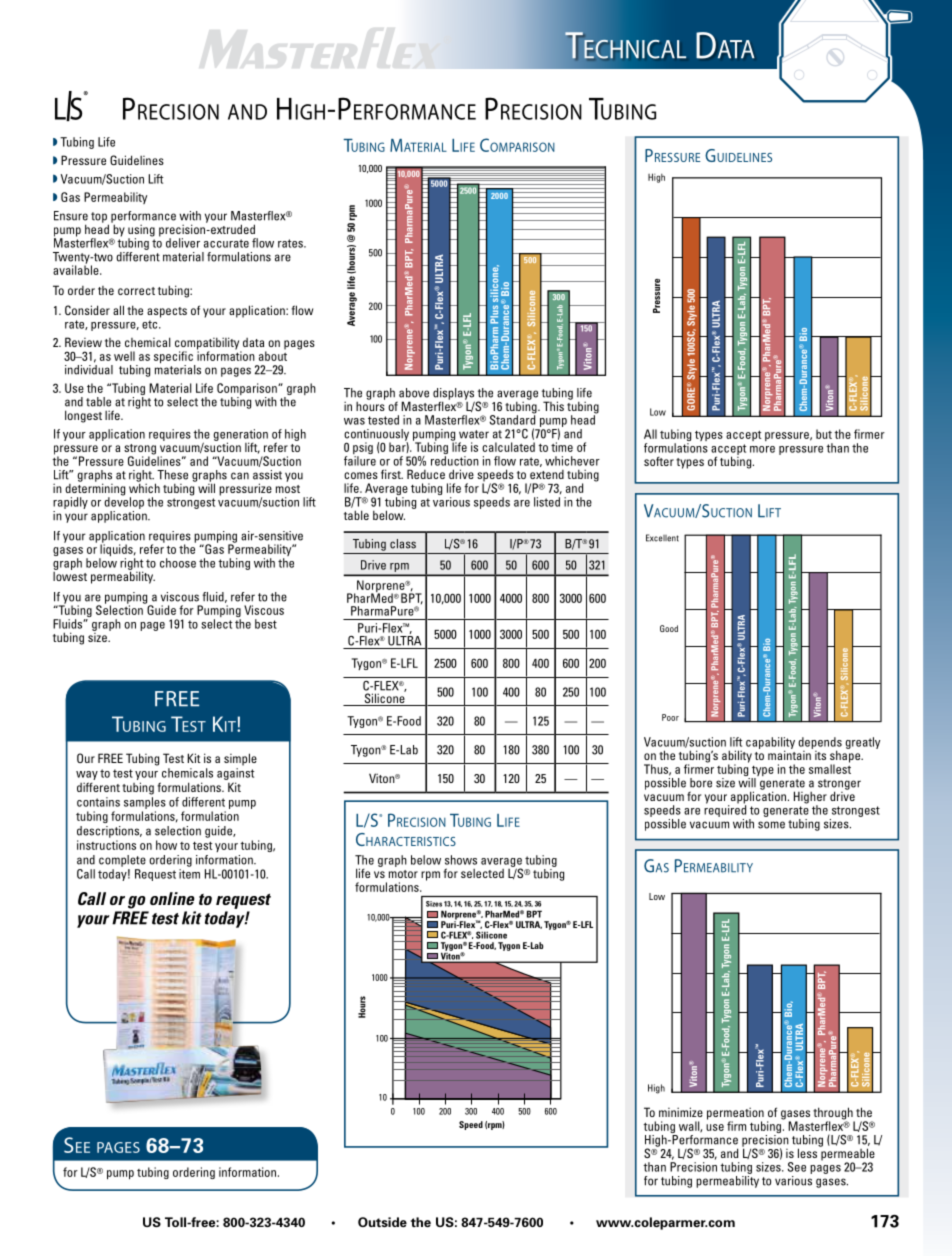 The height and width of the screenshot is (1256, 952). What do you see at coordinates (454, 395) in the screenshot?
I see `displays` at bounding box center [454, 395].
